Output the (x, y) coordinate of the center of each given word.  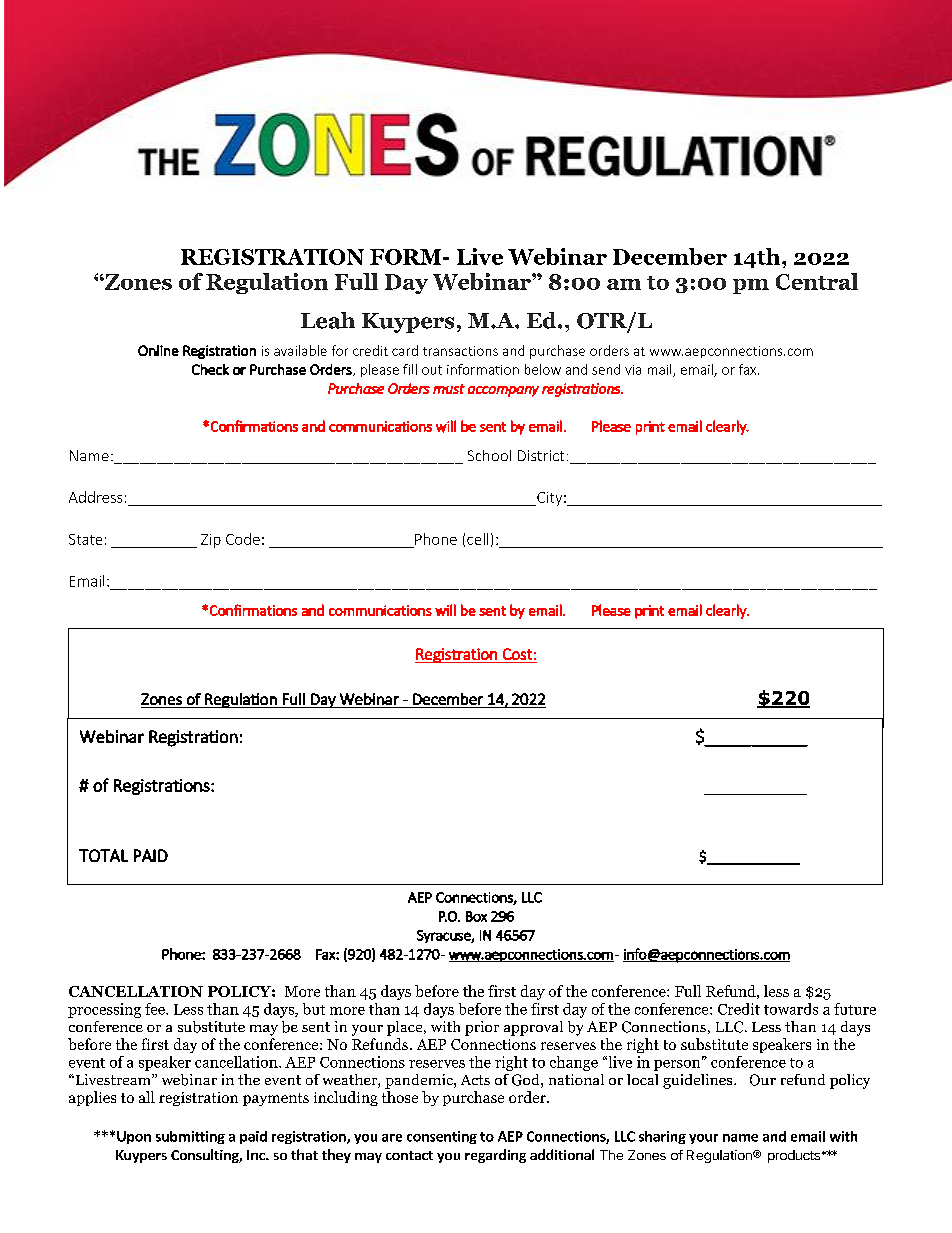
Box (476, 916)
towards (791, 1009)
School (489, 455)
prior (482, 1028)
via (633, 370)
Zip (211, 541)
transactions (460, 351)
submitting (190, 1137)
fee (156, 1009)
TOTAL (103, 855)
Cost (517, 654)
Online (158, 350)
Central (817, 281)
